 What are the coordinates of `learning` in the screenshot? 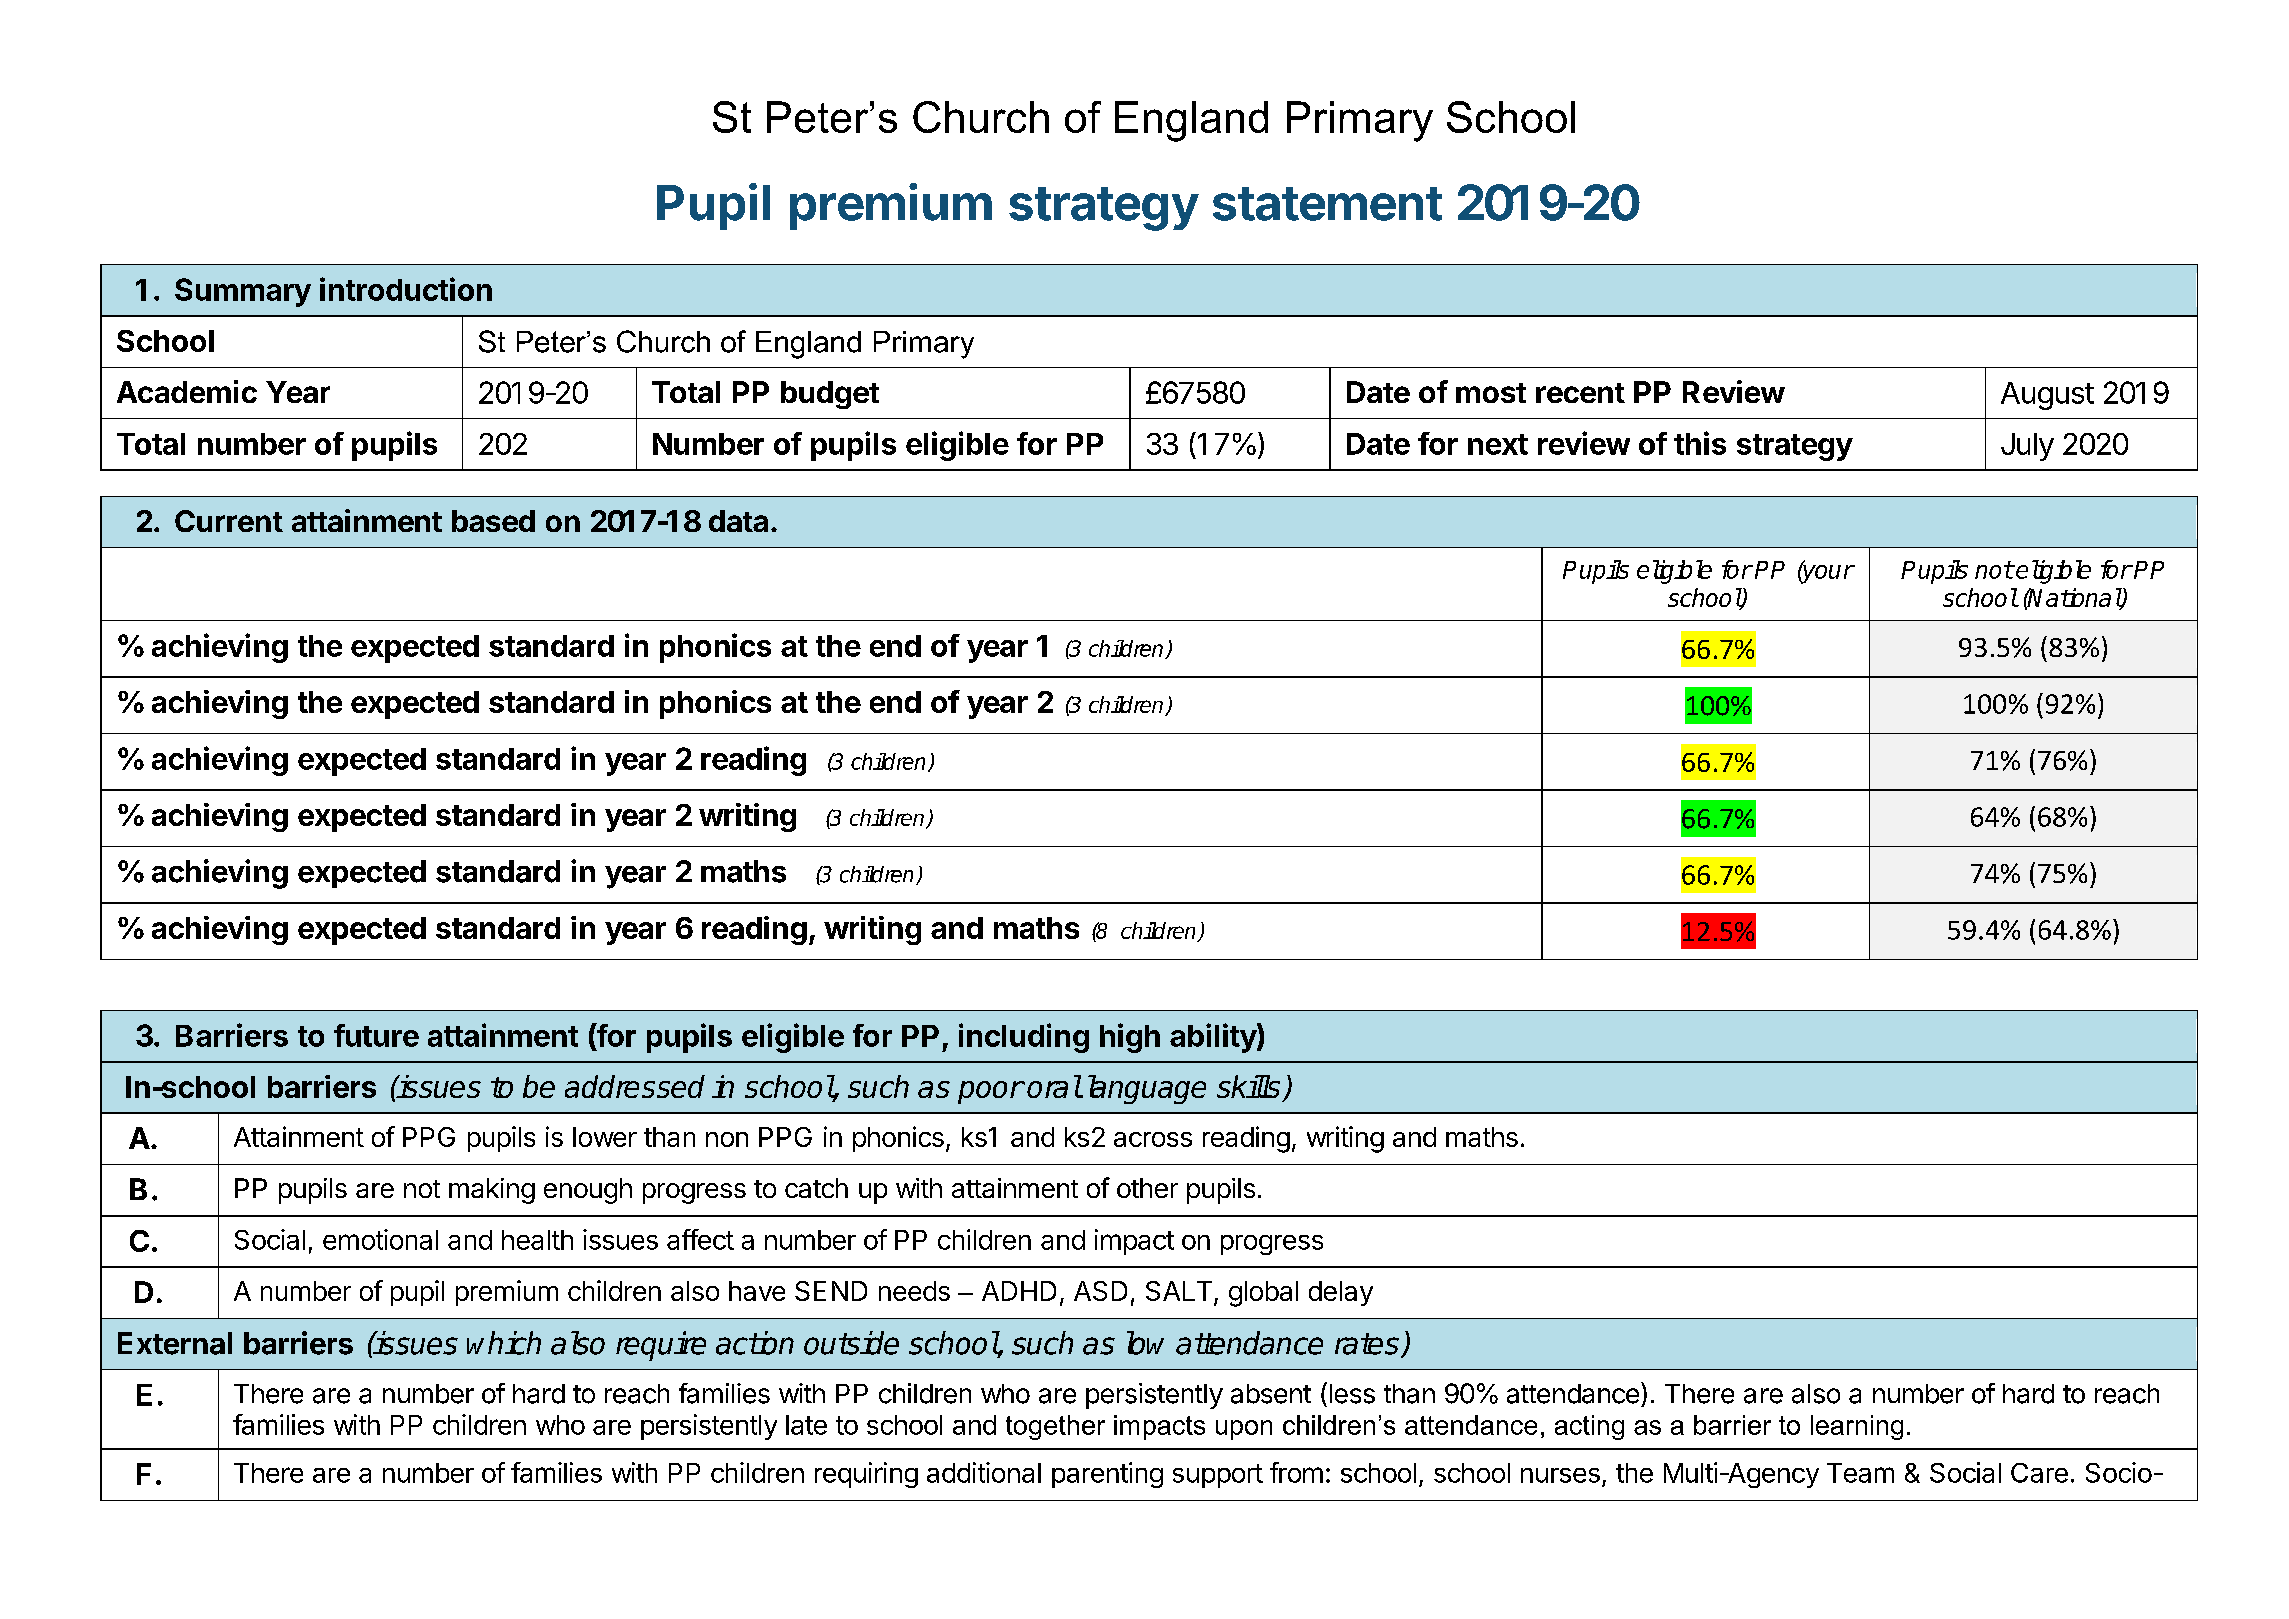 It's located at (1857, 1427).
